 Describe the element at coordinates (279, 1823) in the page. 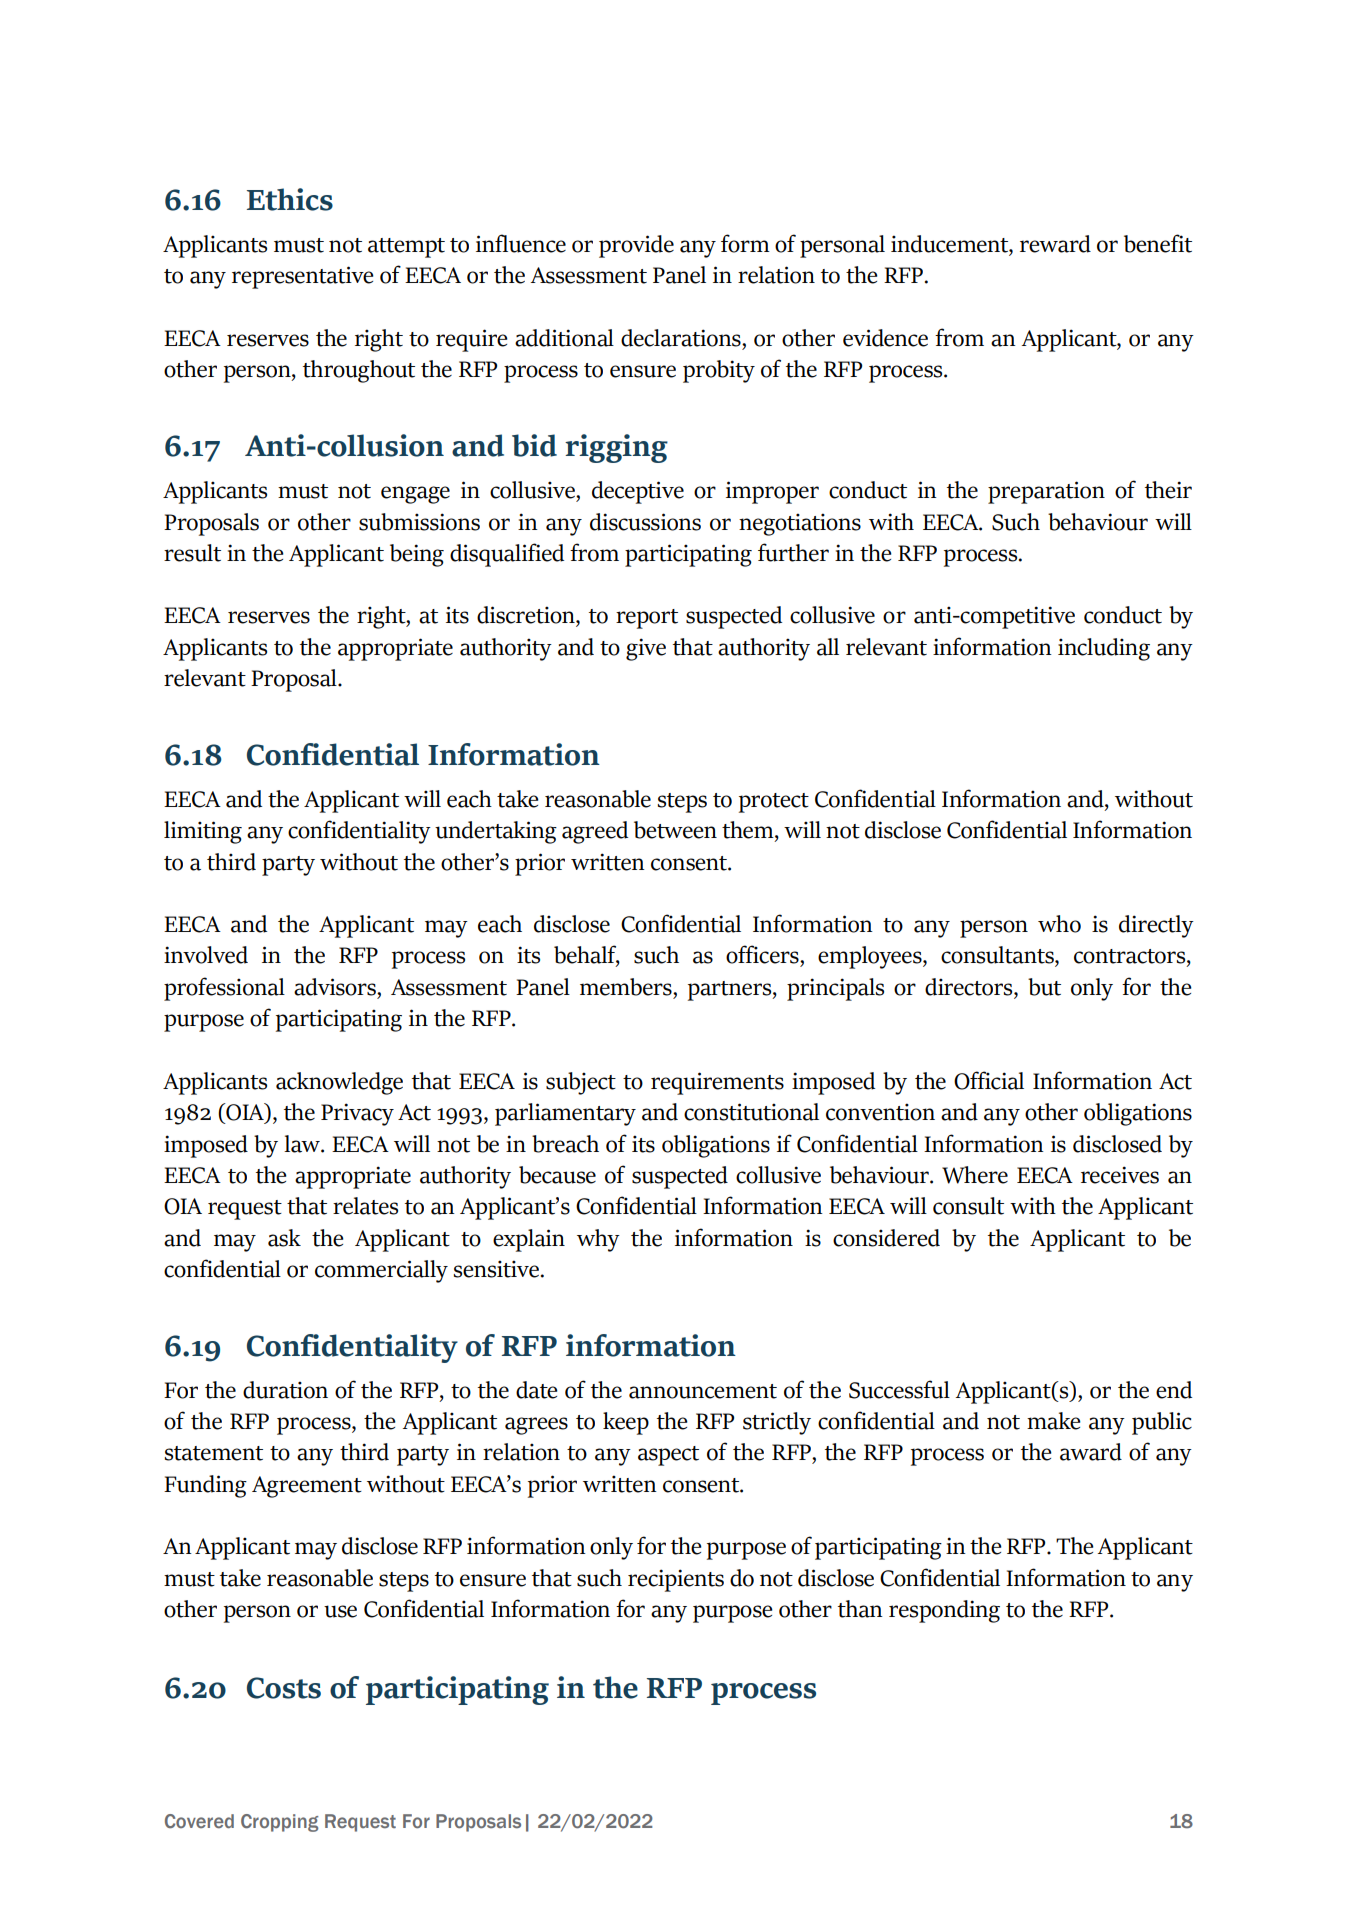

I see `Cropping` at that location.
